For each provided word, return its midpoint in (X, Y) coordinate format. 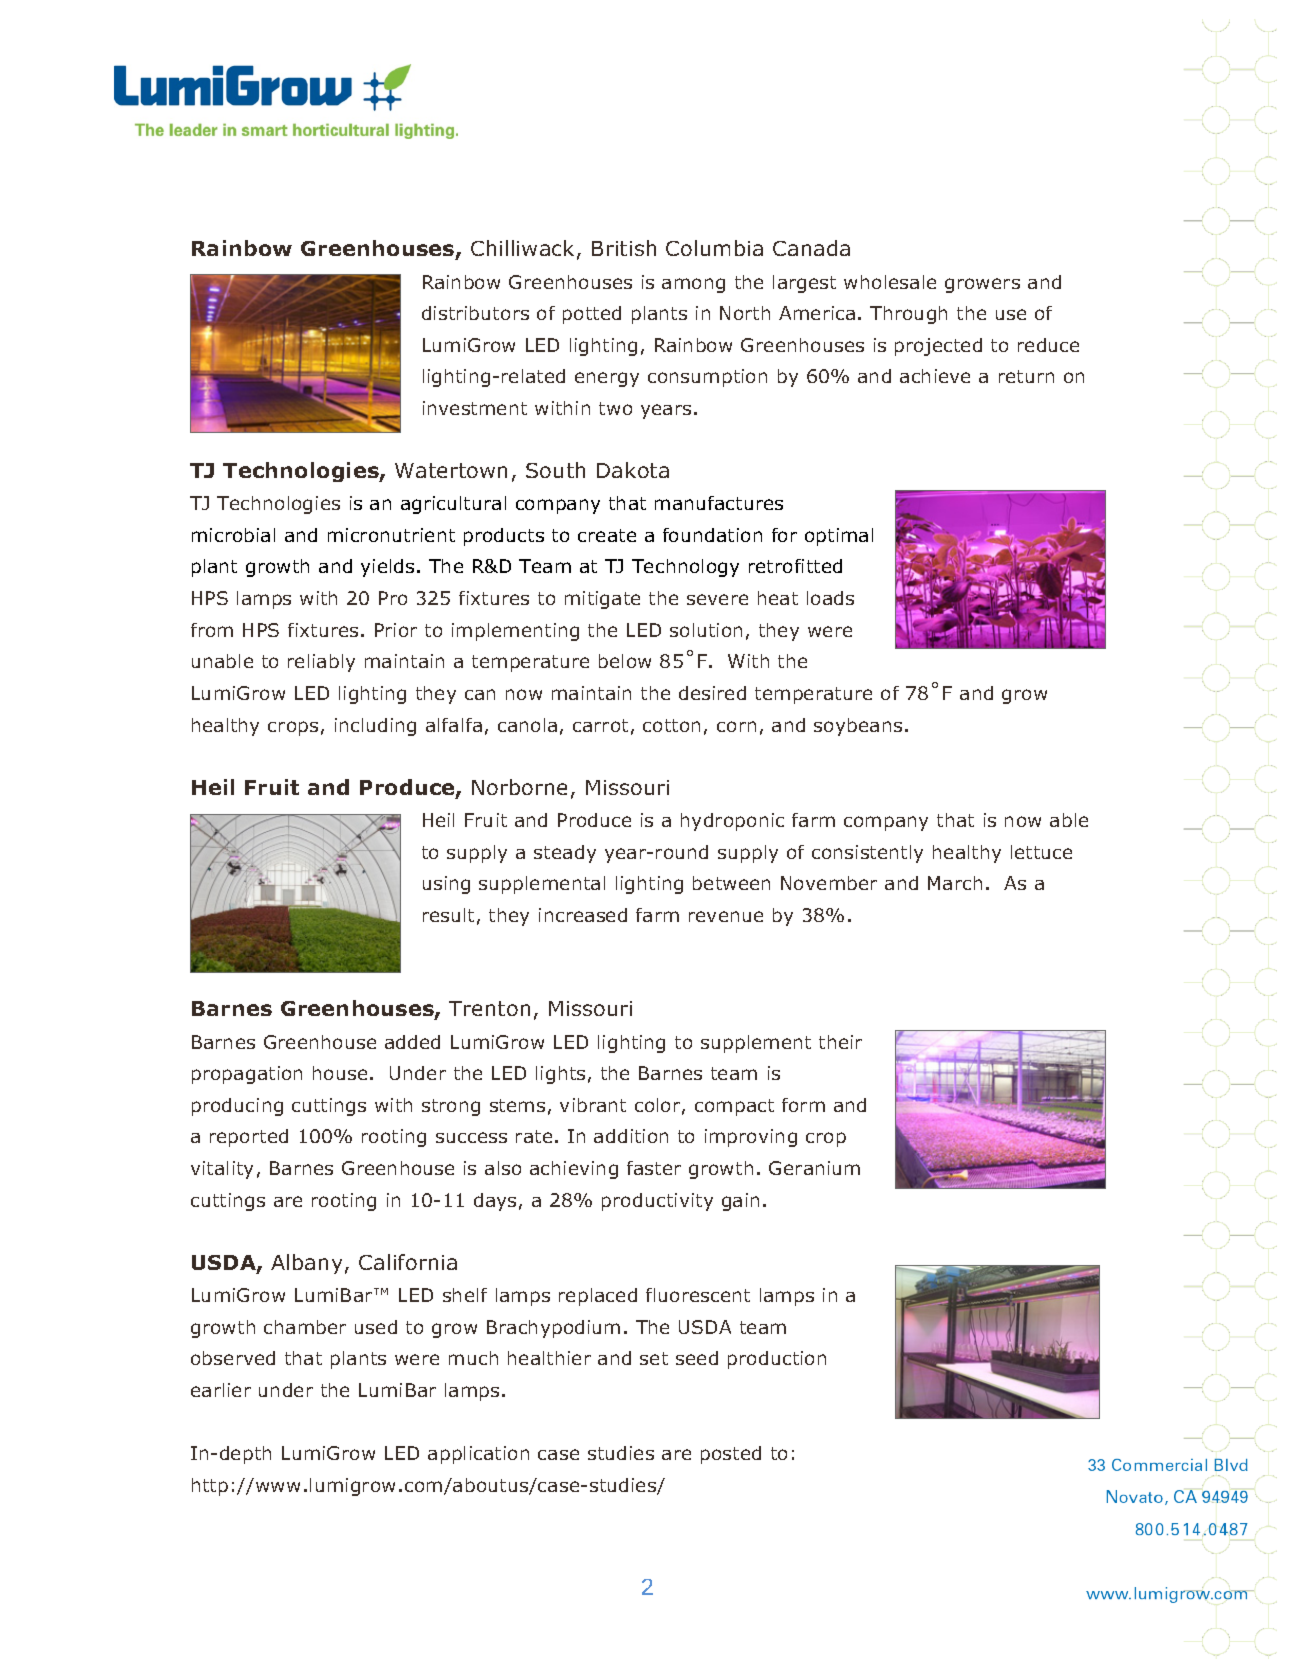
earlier (221, 1390)
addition (631, 1136)
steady (565, 854)
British (624, 248)
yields (387, 568)
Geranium (814, 1168)
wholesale (890, 282)
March (955, 883)
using (446, 885)
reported (249, 1138)
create (607, 535)
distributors (475, 313)
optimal (839, 537)
